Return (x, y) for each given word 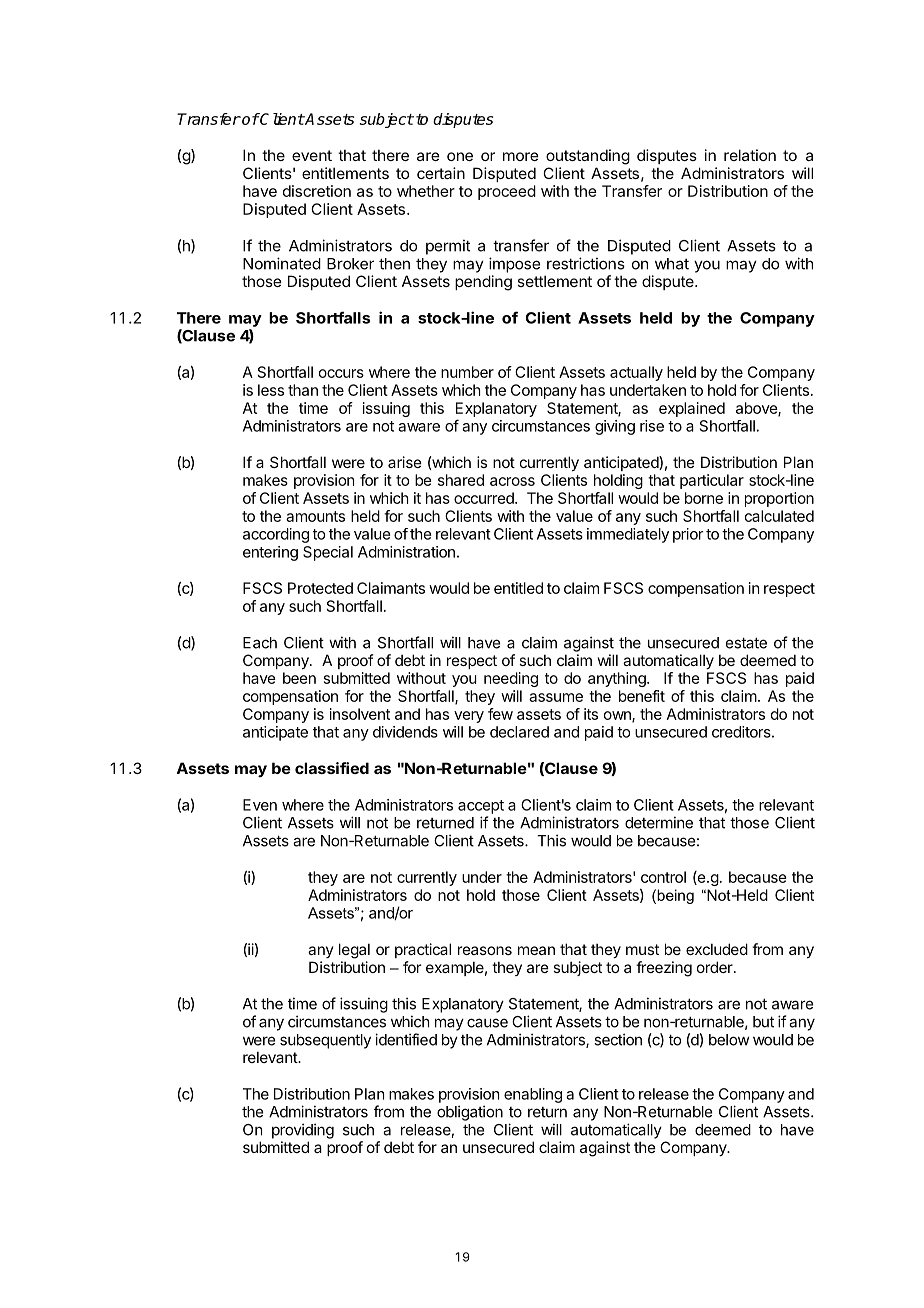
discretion (317, 191)
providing (303, 1131)
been (299, 678)
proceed (507, 192)
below (729, 1040)
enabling (533, 1095)
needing (511, 679)
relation (750, 155)
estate (746, 643)
